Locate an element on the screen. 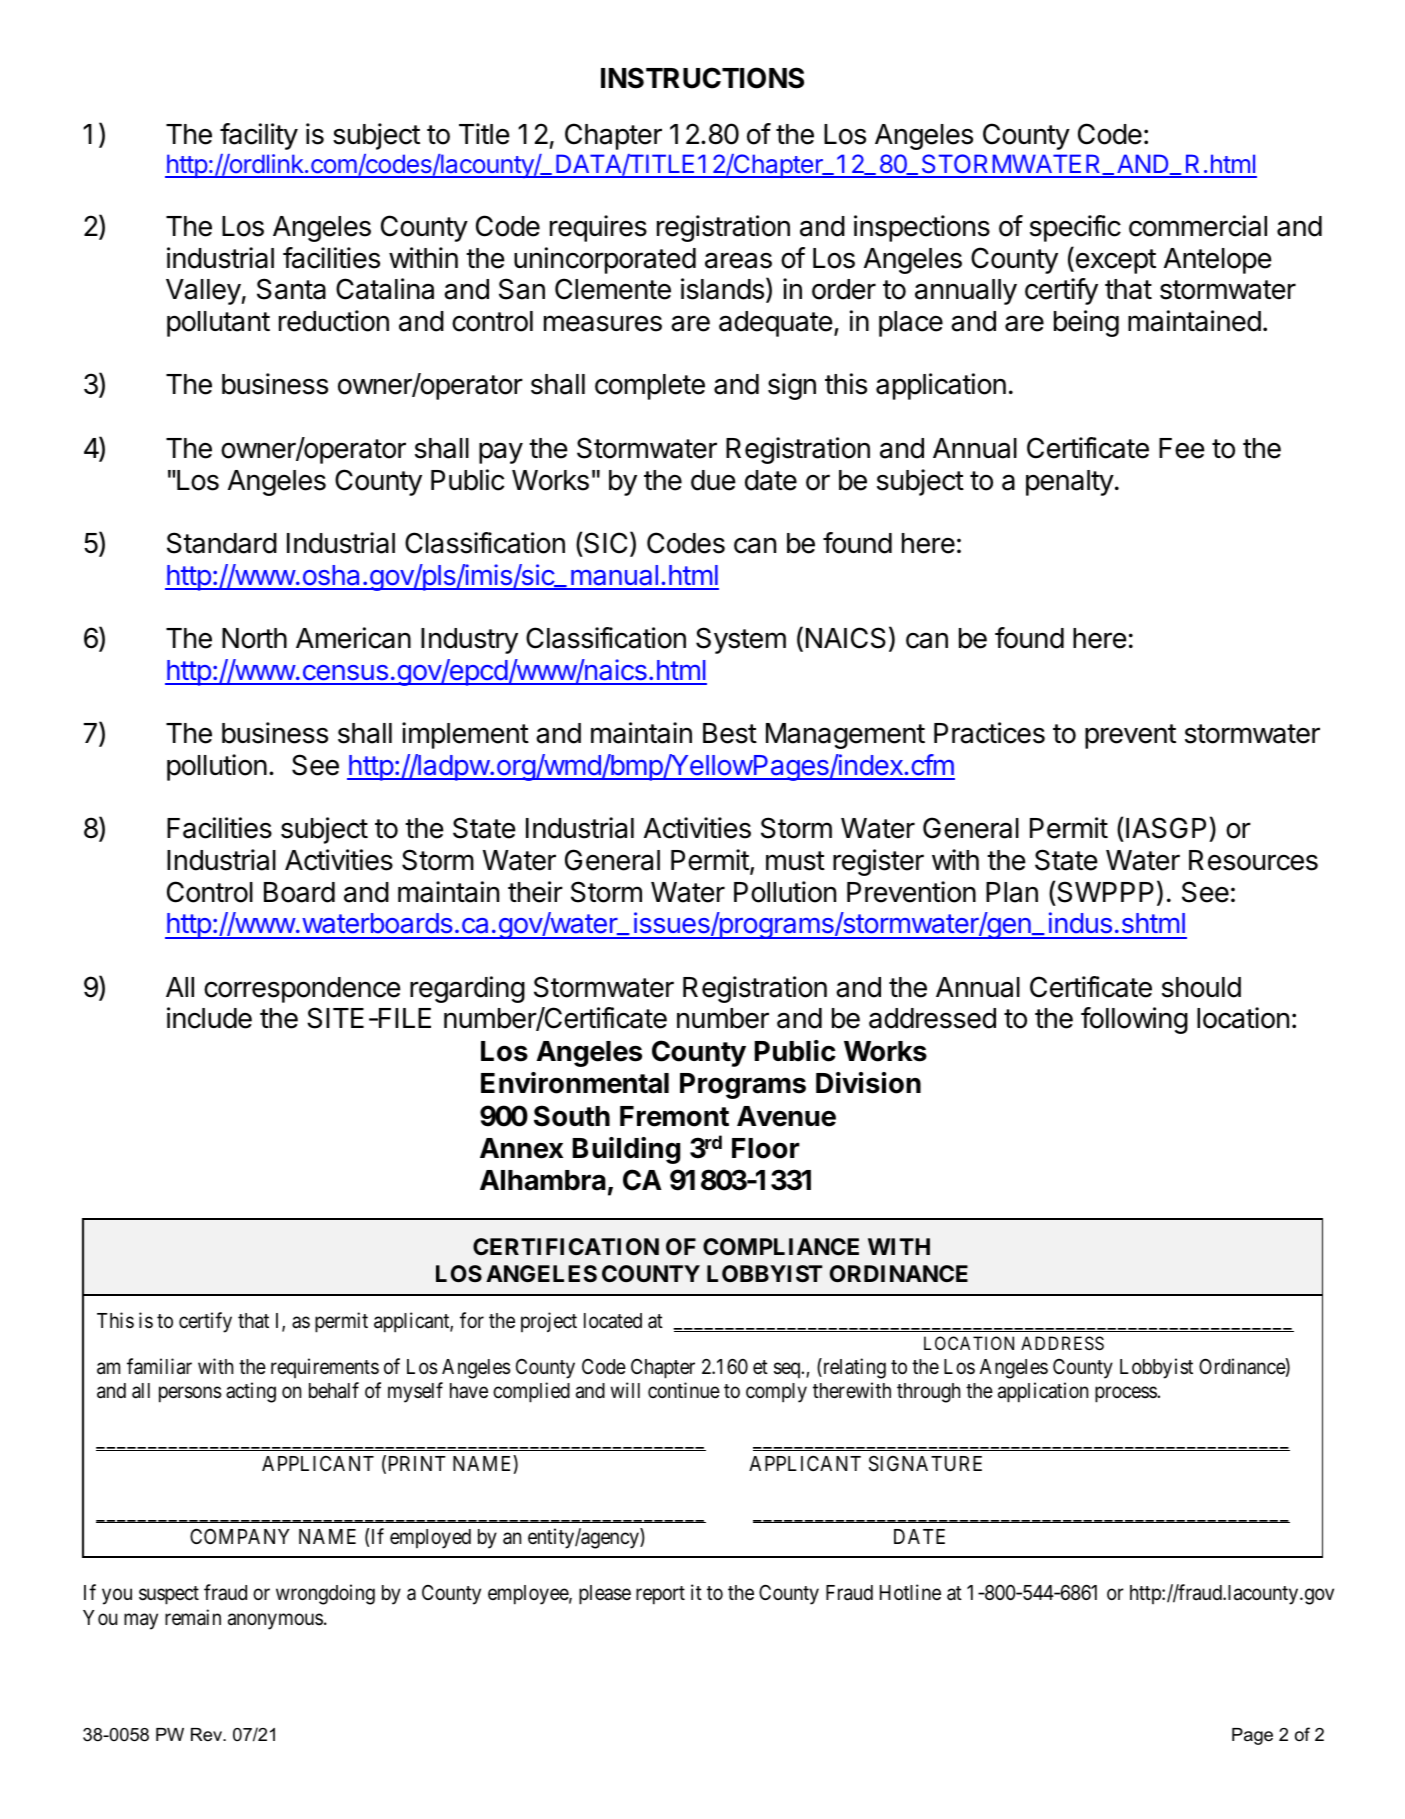 Image resolution: width=1405 pixels, height=1819 pixels. specific is located at coordinates (1075, 228).
